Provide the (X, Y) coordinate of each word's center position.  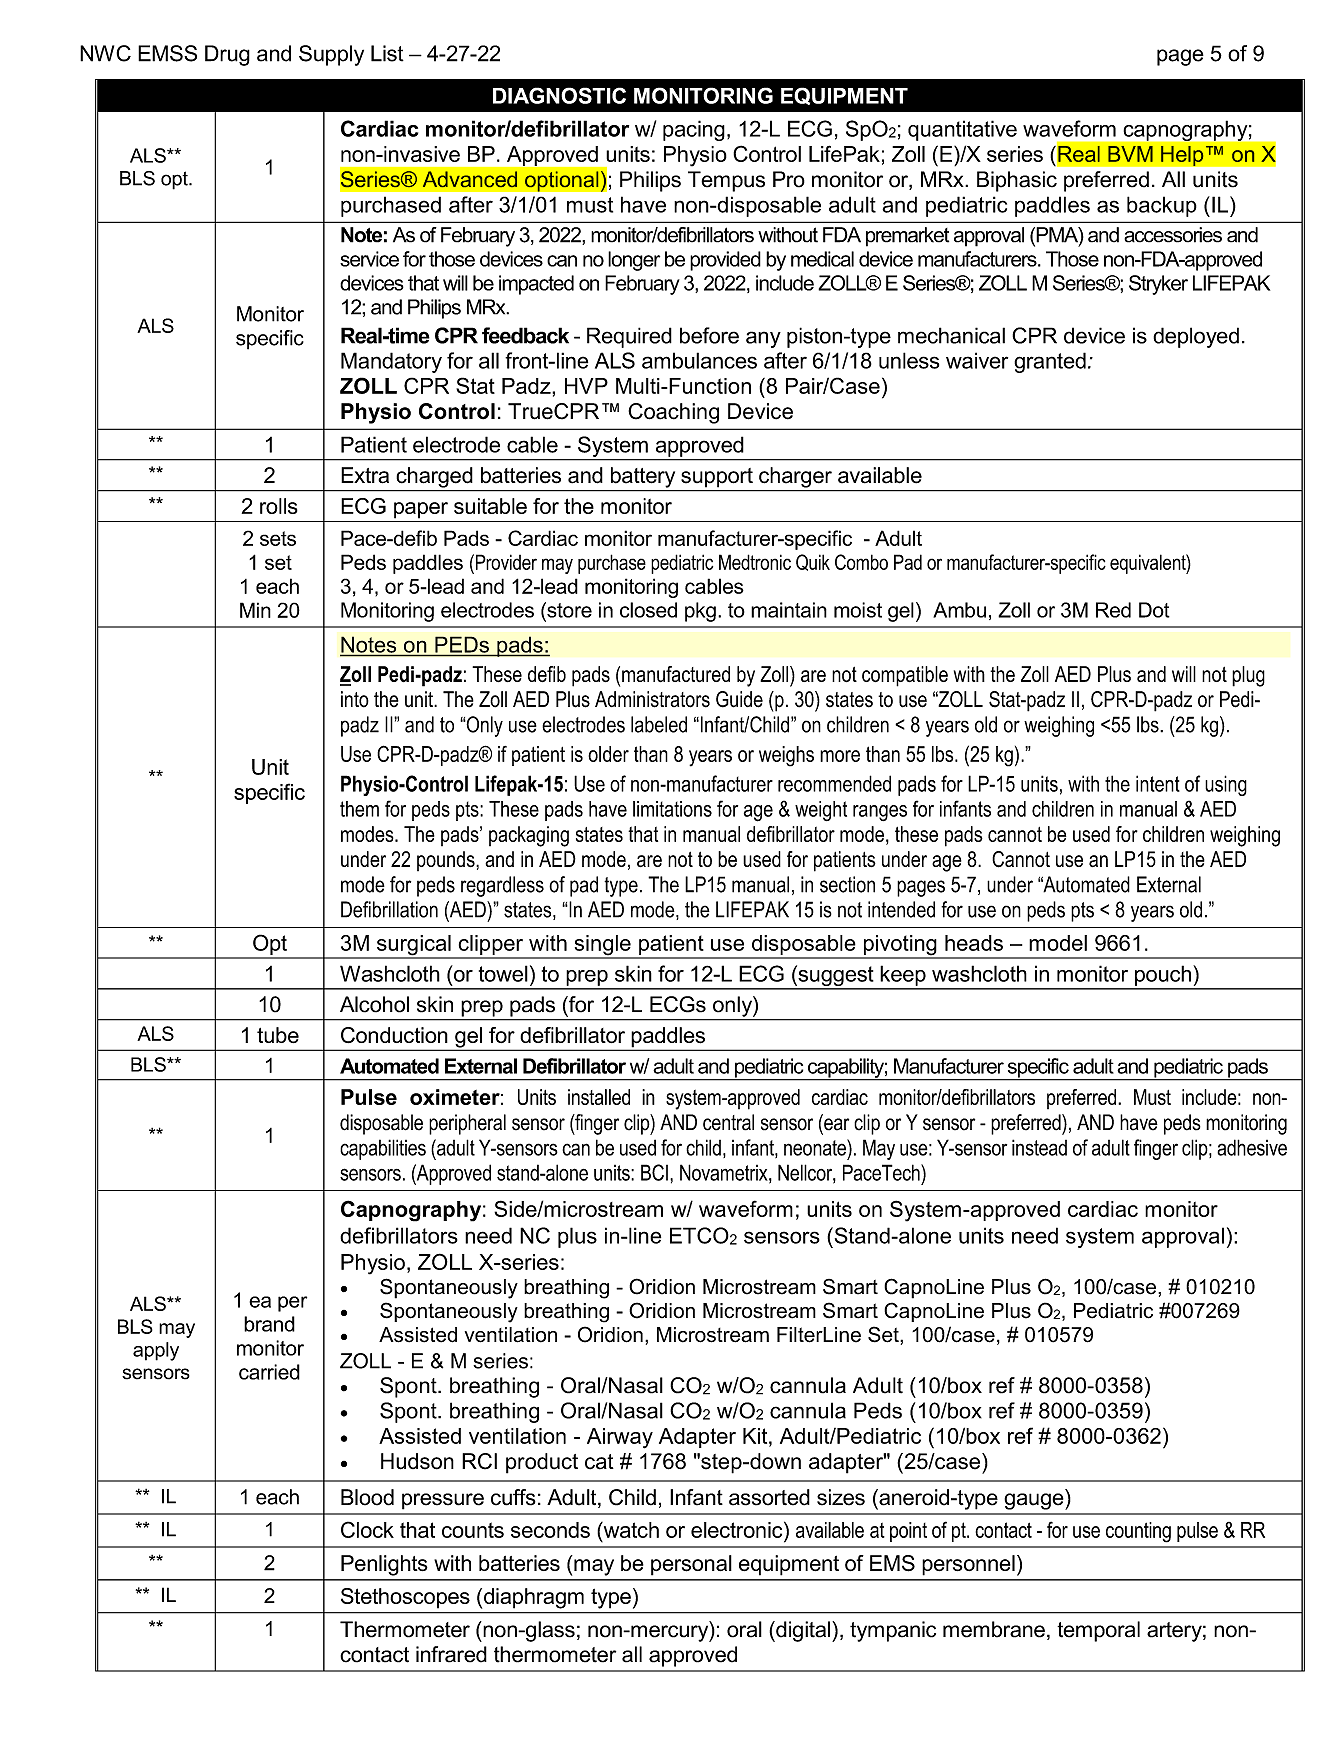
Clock (367, 1529)
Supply (331, 55)
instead (1039, 1147)
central (728, 1122)
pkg (700, 612)
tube (278, 1035)
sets (278, 538)
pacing (694, 130)
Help (1182, 156)
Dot (1154, 610)
